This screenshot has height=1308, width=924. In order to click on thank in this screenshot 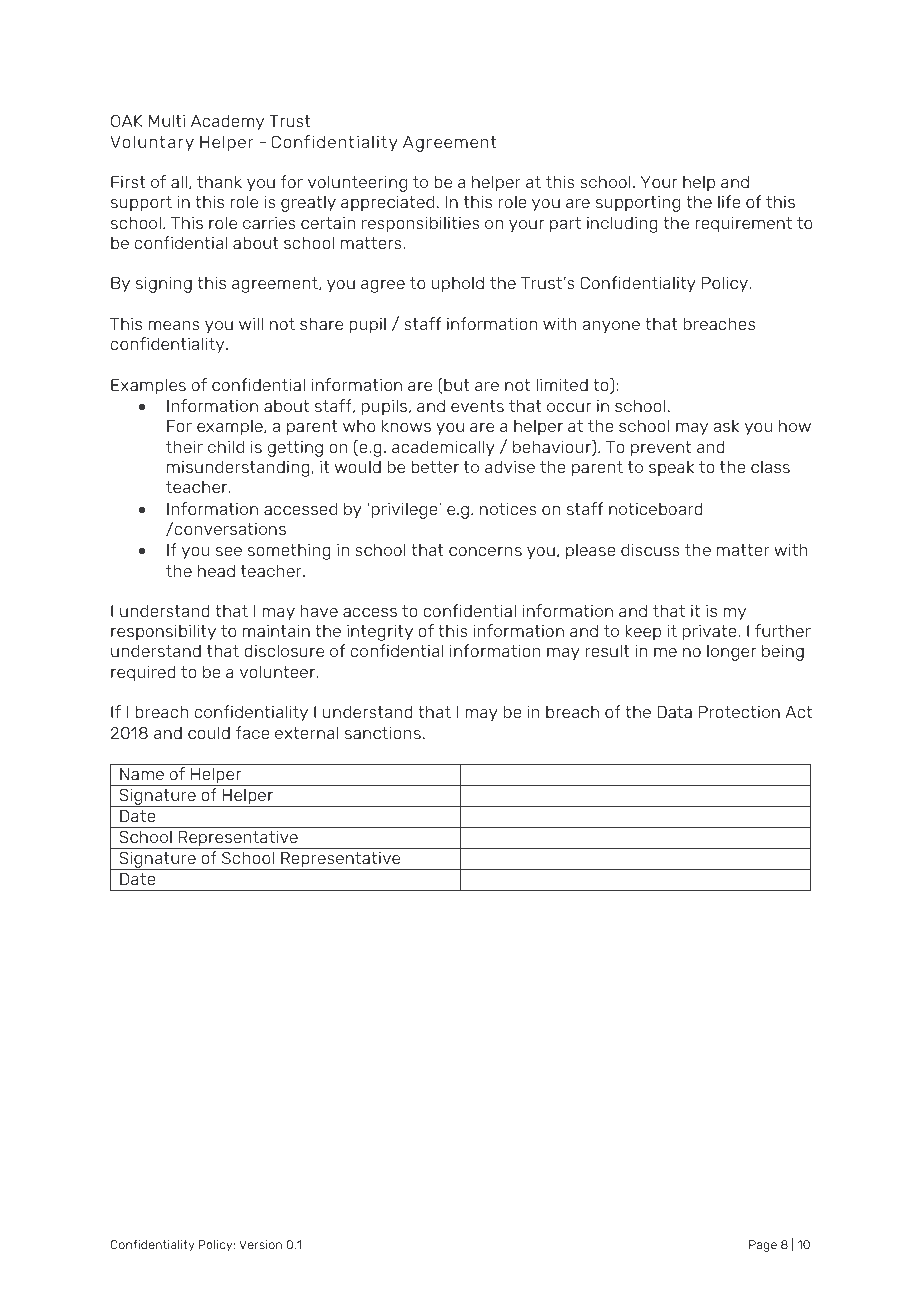, I will do `click(219, 182)`.
